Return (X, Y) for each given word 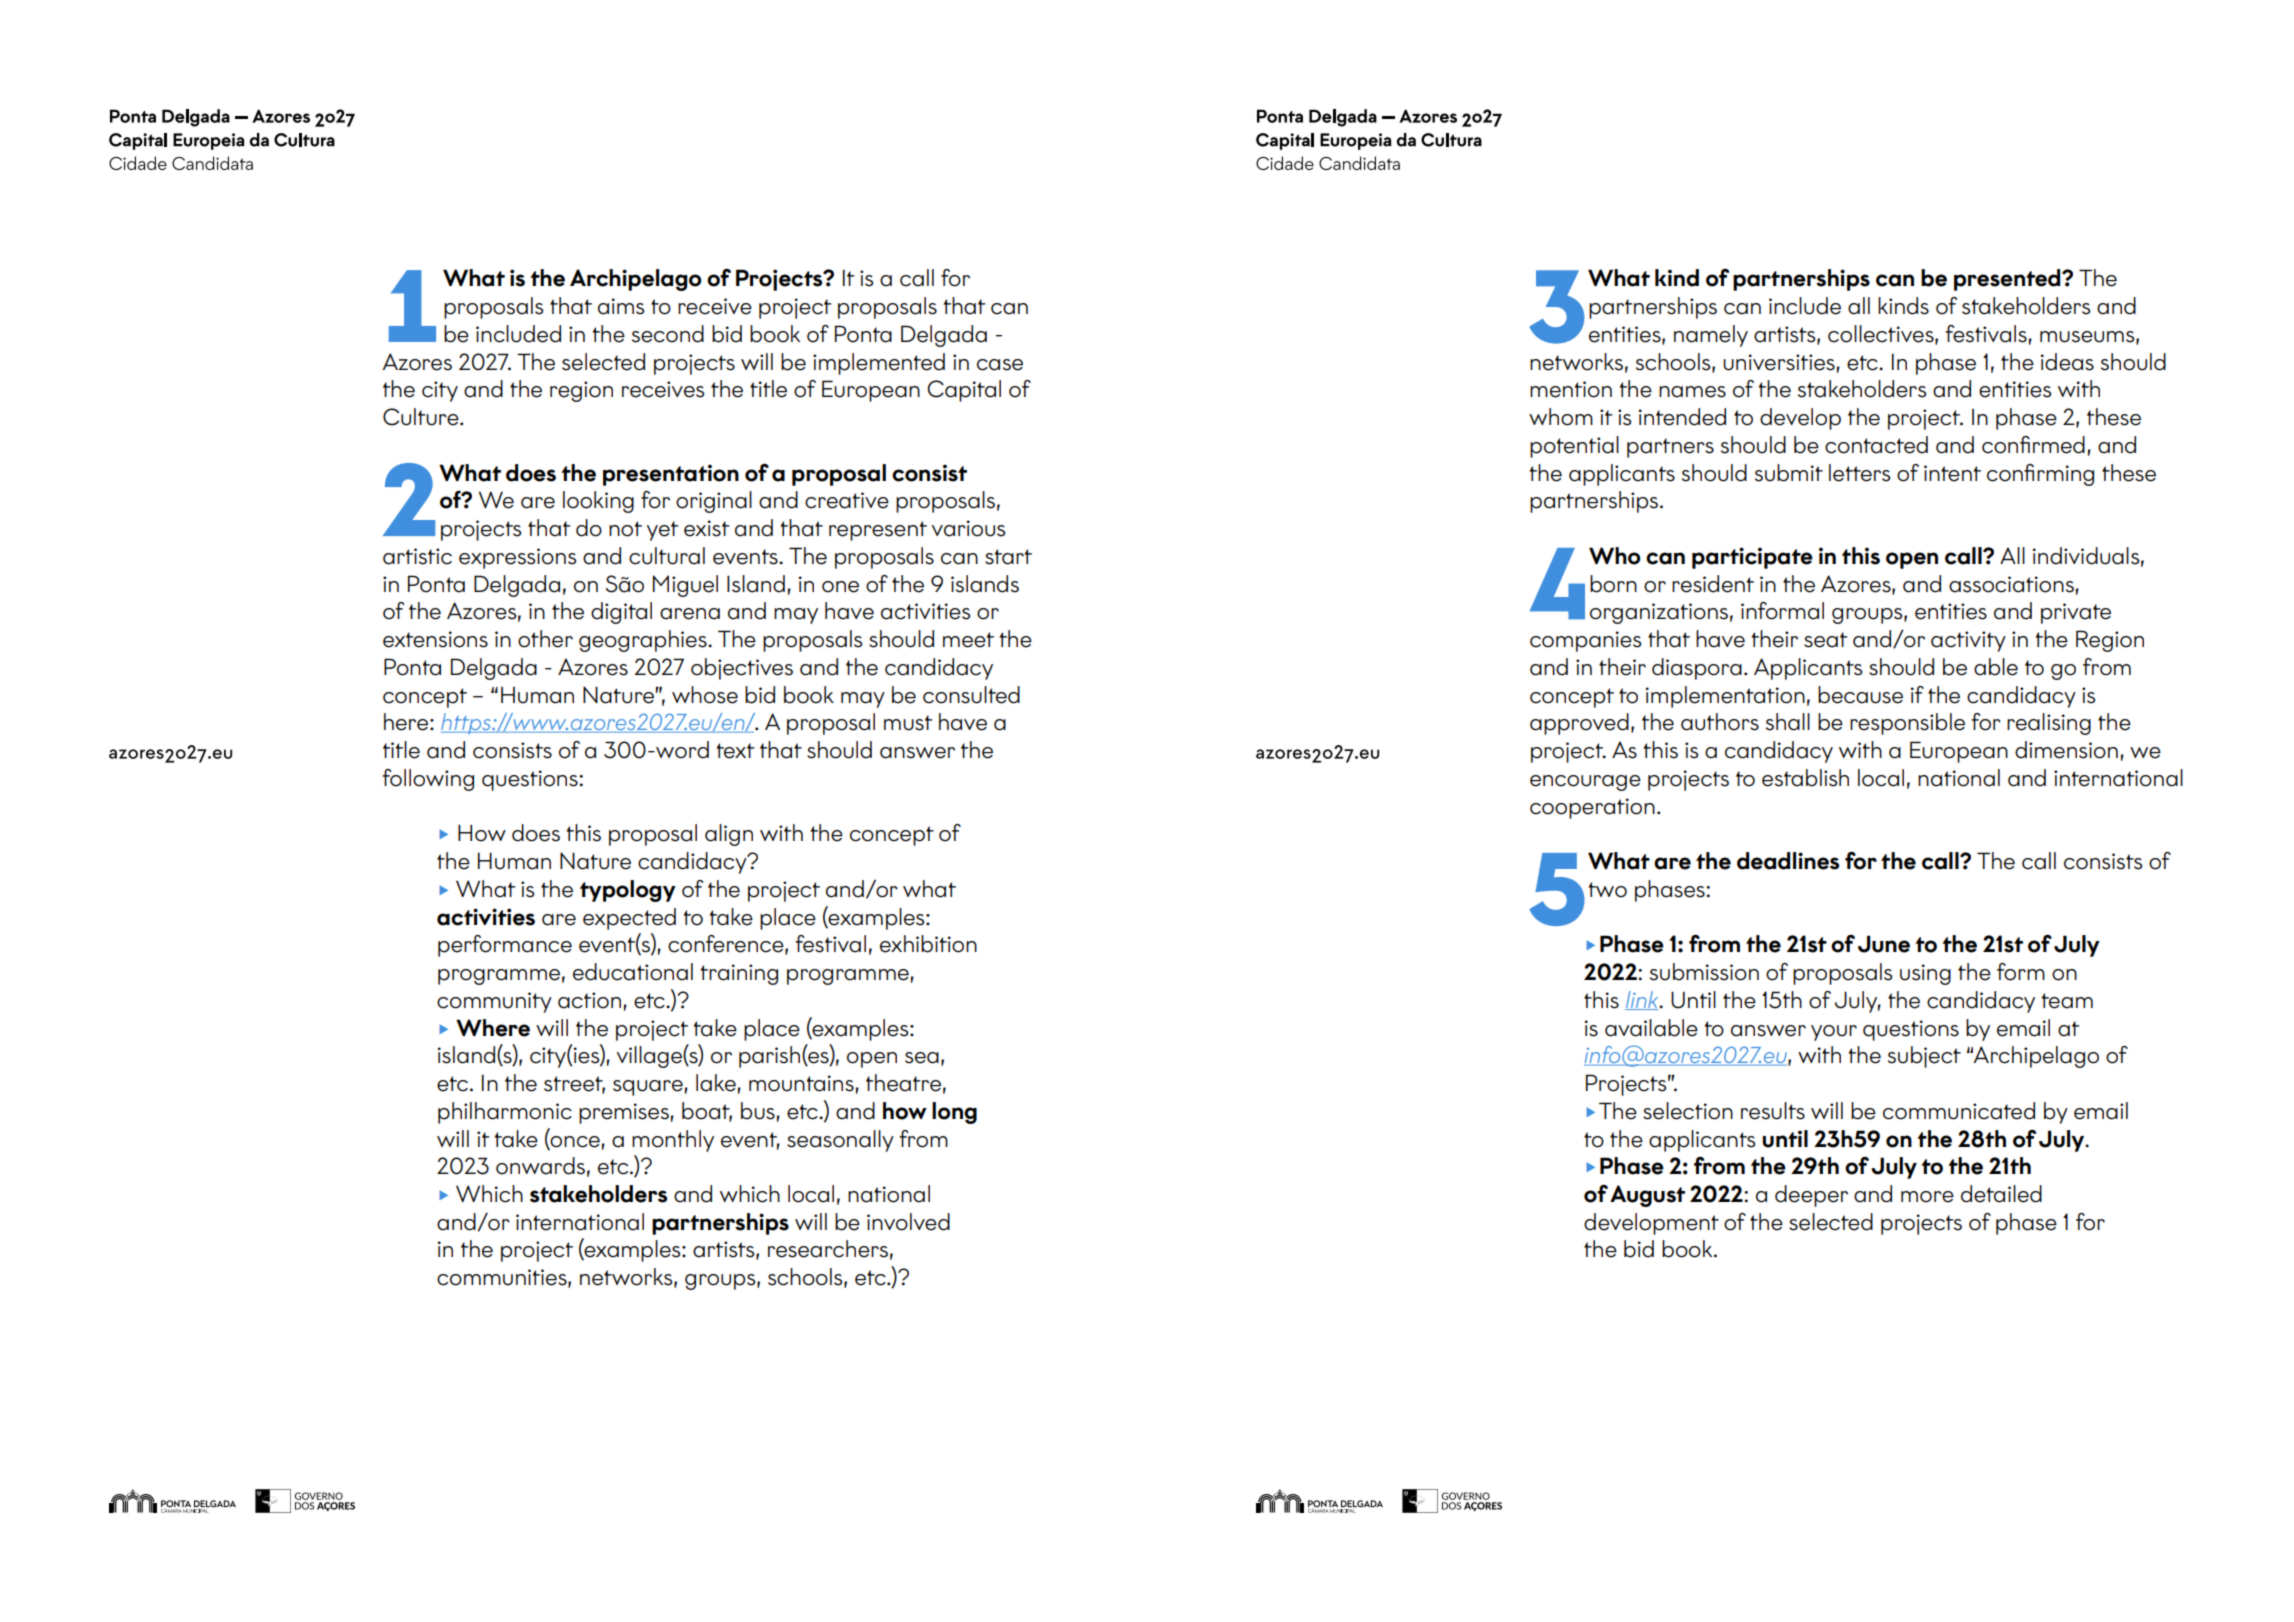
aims (621, 306)
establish (1805, 778)
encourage (1585, 783)
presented (2008, 280)
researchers (828, 1249)
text (735, 751)
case (1000, 365)
